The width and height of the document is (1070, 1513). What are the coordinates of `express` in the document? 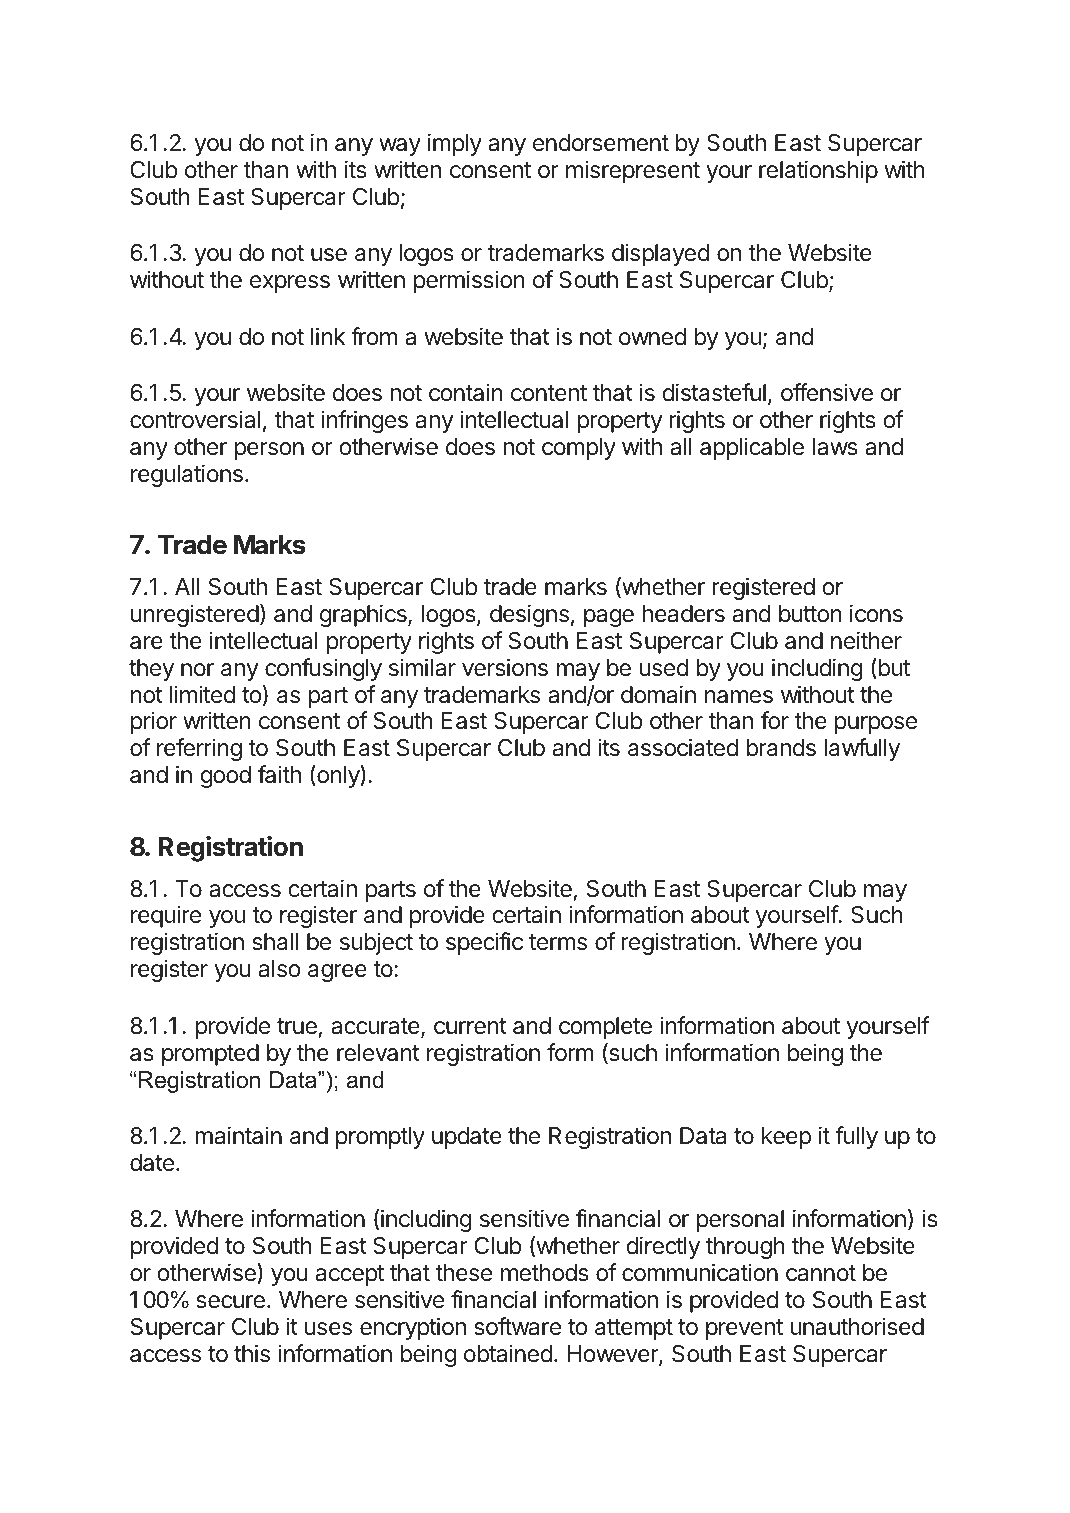 It's located at (290, 284).
